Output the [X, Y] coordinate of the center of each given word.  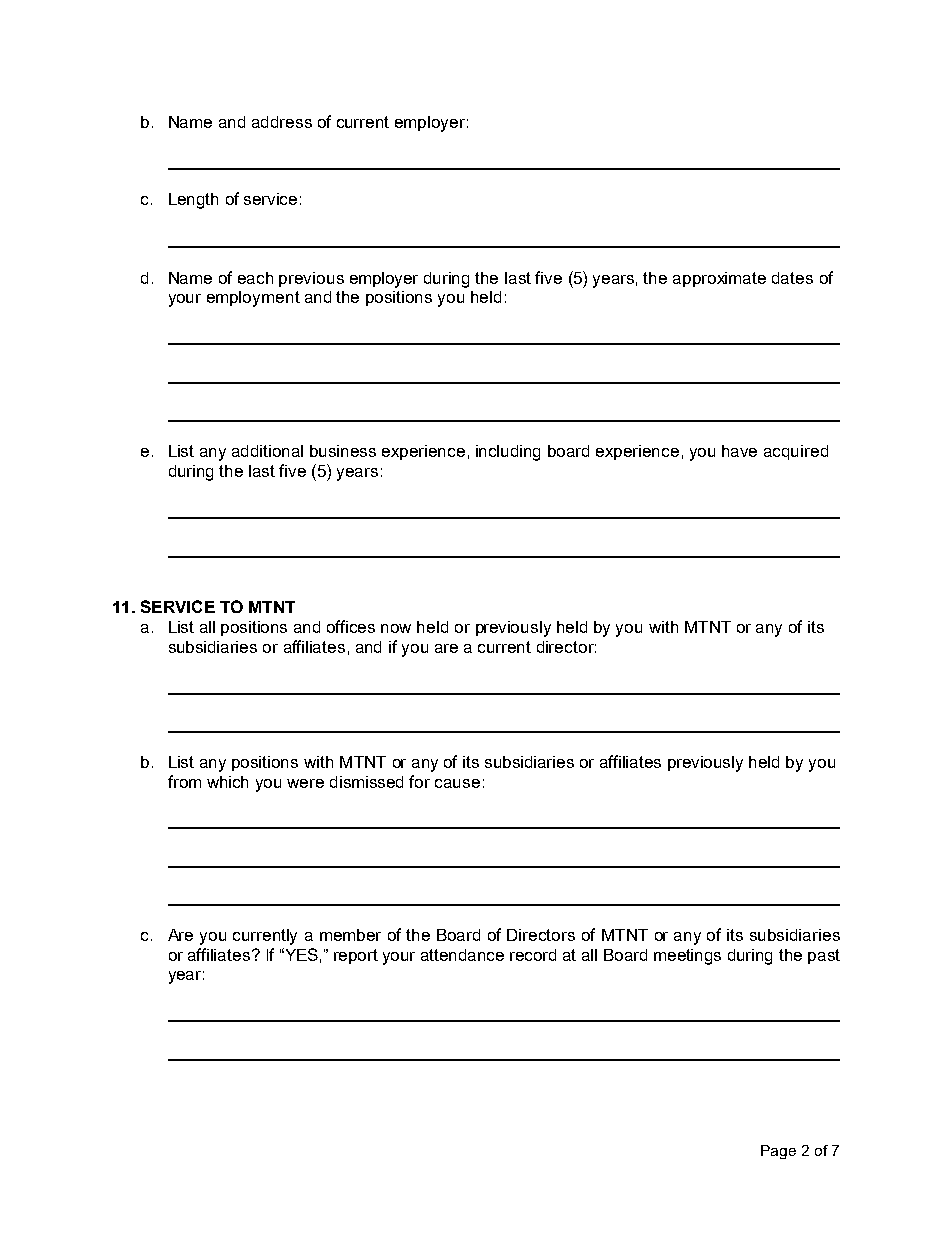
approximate [719, 279]
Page [778, 1152]
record [533, 955]
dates [792, 278]
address [282, 122]
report [356, 956]
